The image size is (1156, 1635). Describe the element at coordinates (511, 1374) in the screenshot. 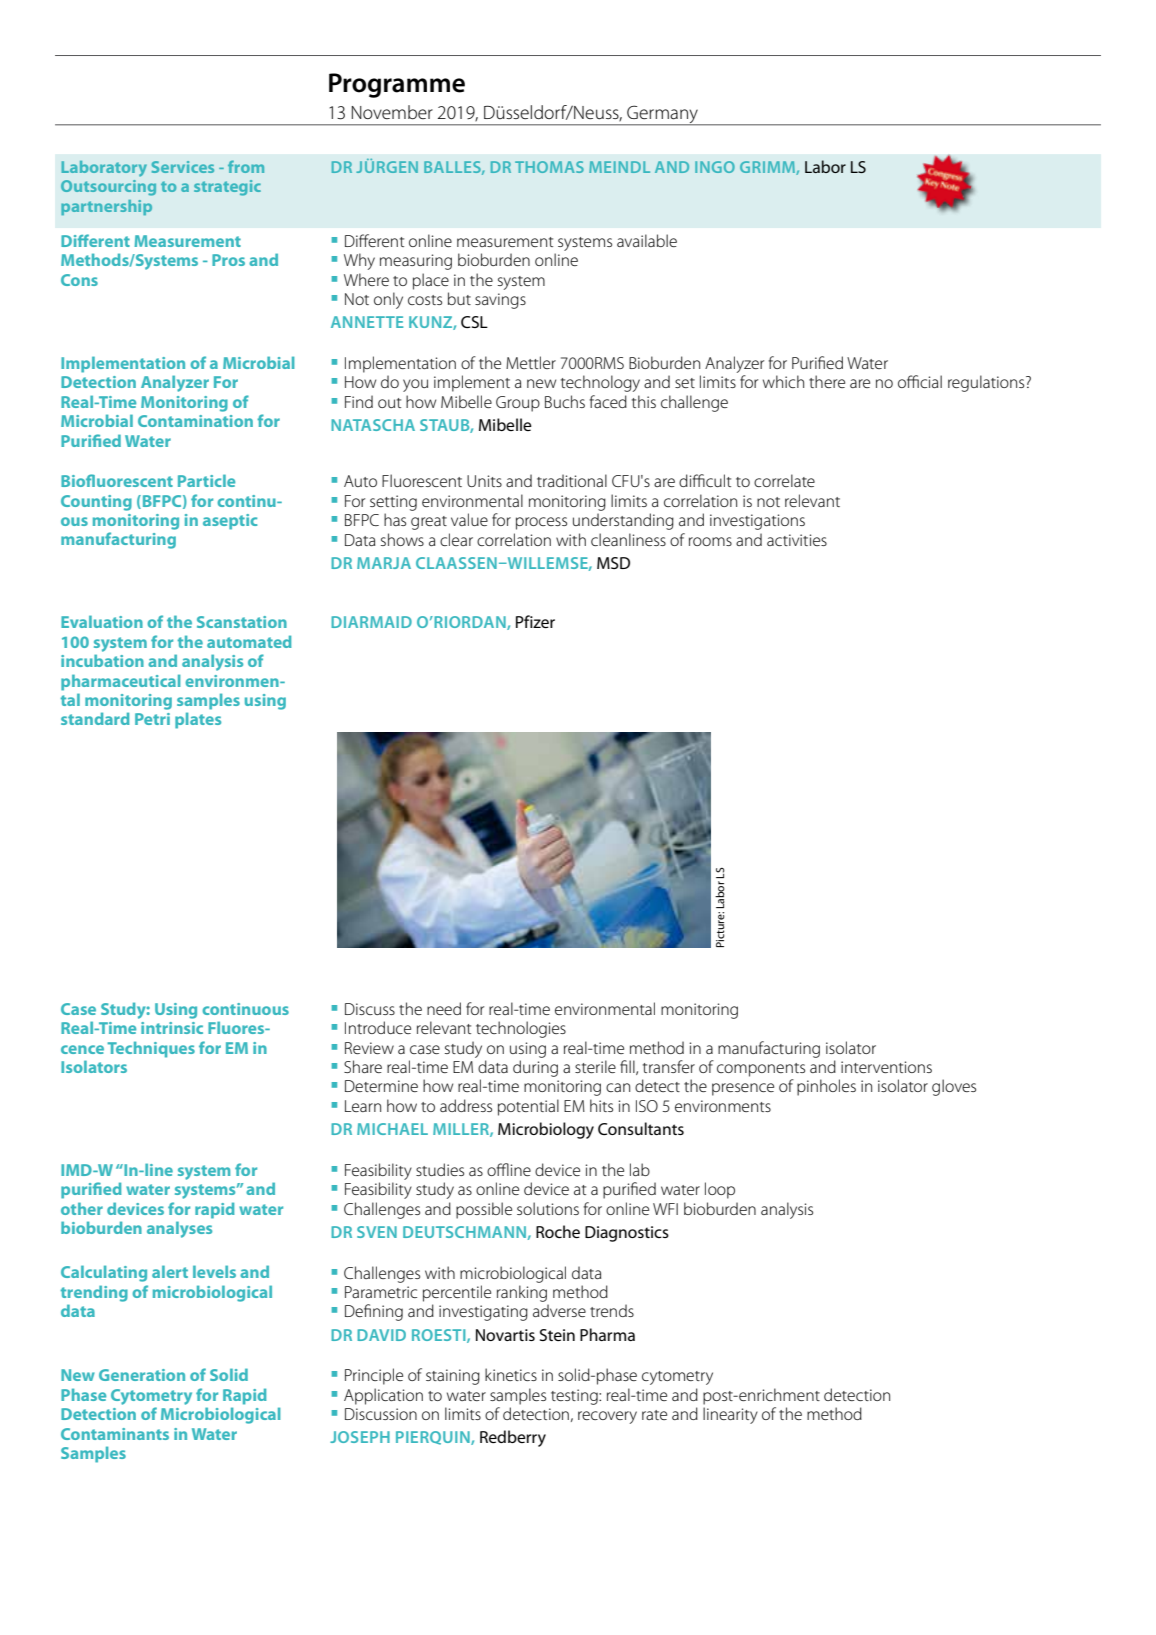

I see `kinetics` at that location.
